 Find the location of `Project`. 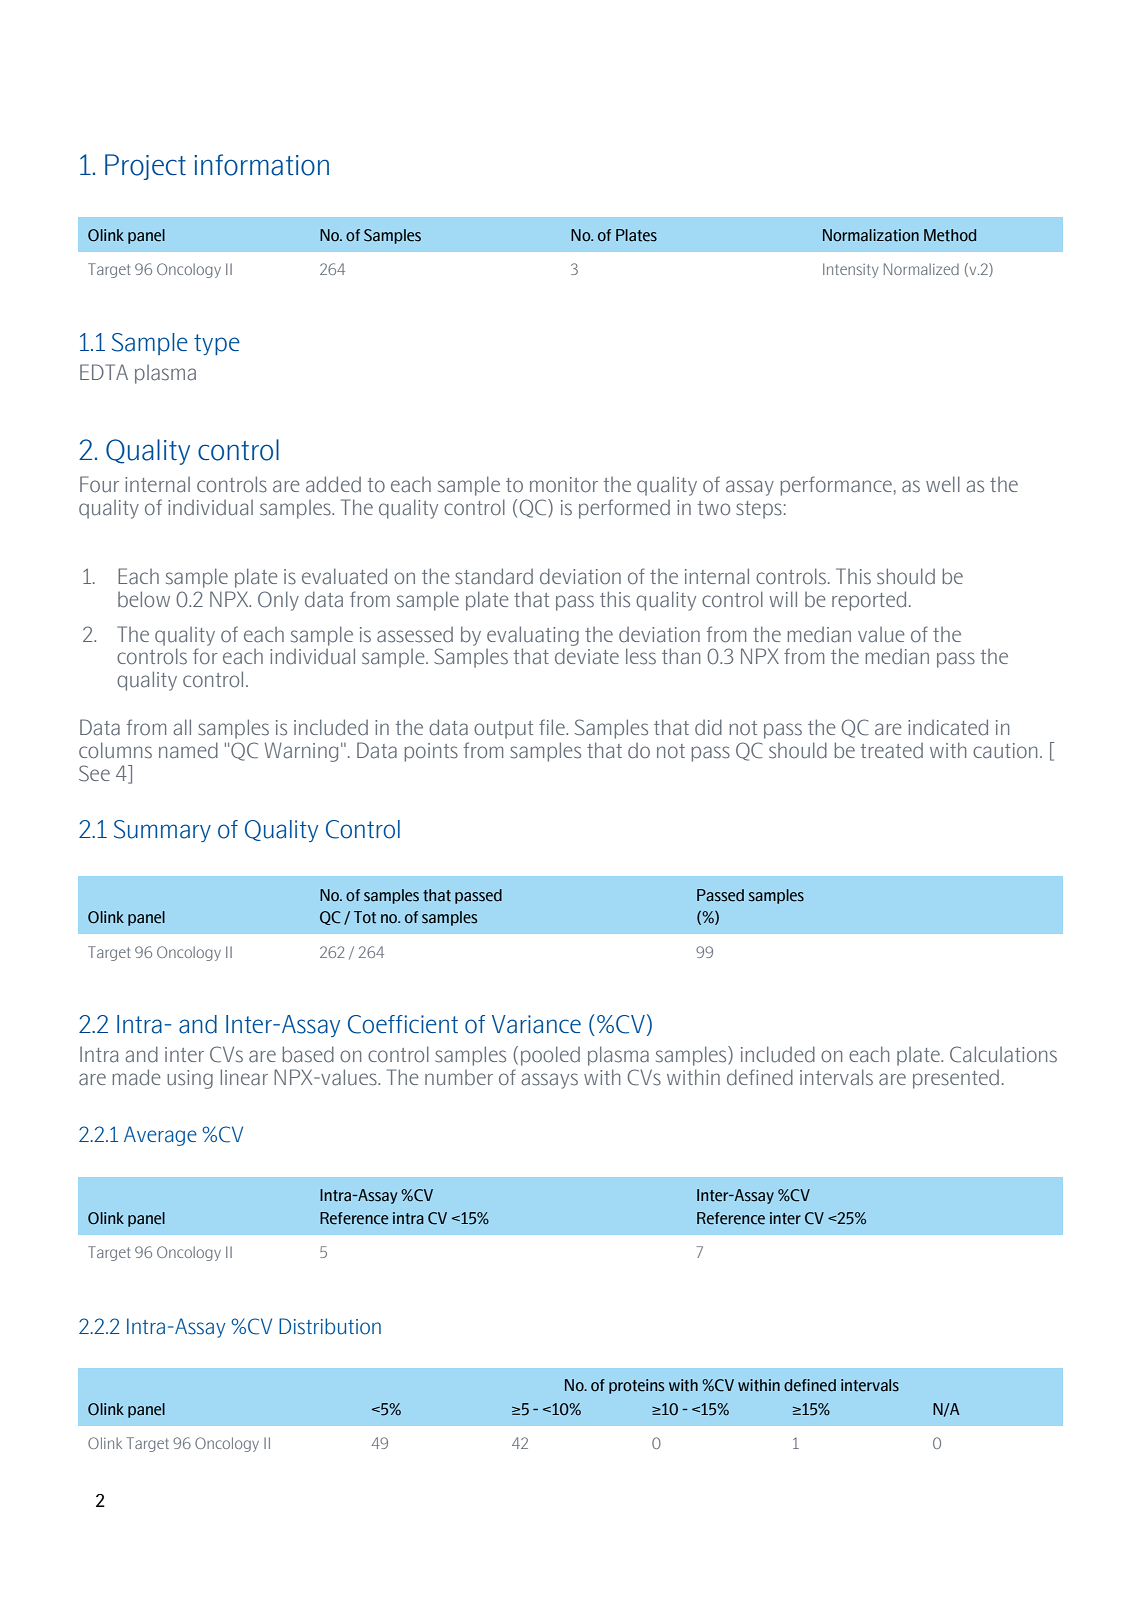

Project is located at coordinates (145, 167).
